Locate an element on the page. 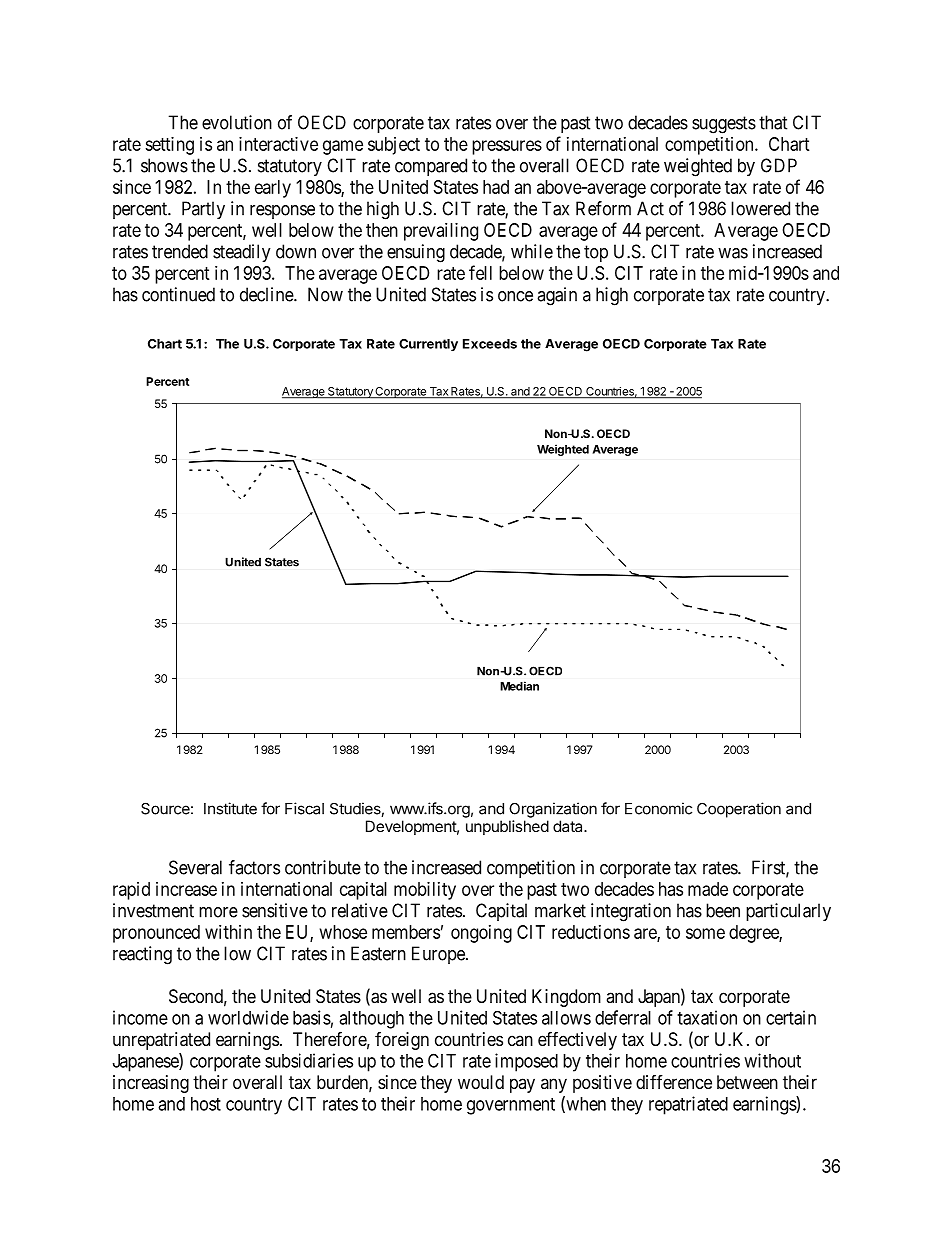 The height and width of the image is (1233, 952). host is located at coordinates (206, 1104).
